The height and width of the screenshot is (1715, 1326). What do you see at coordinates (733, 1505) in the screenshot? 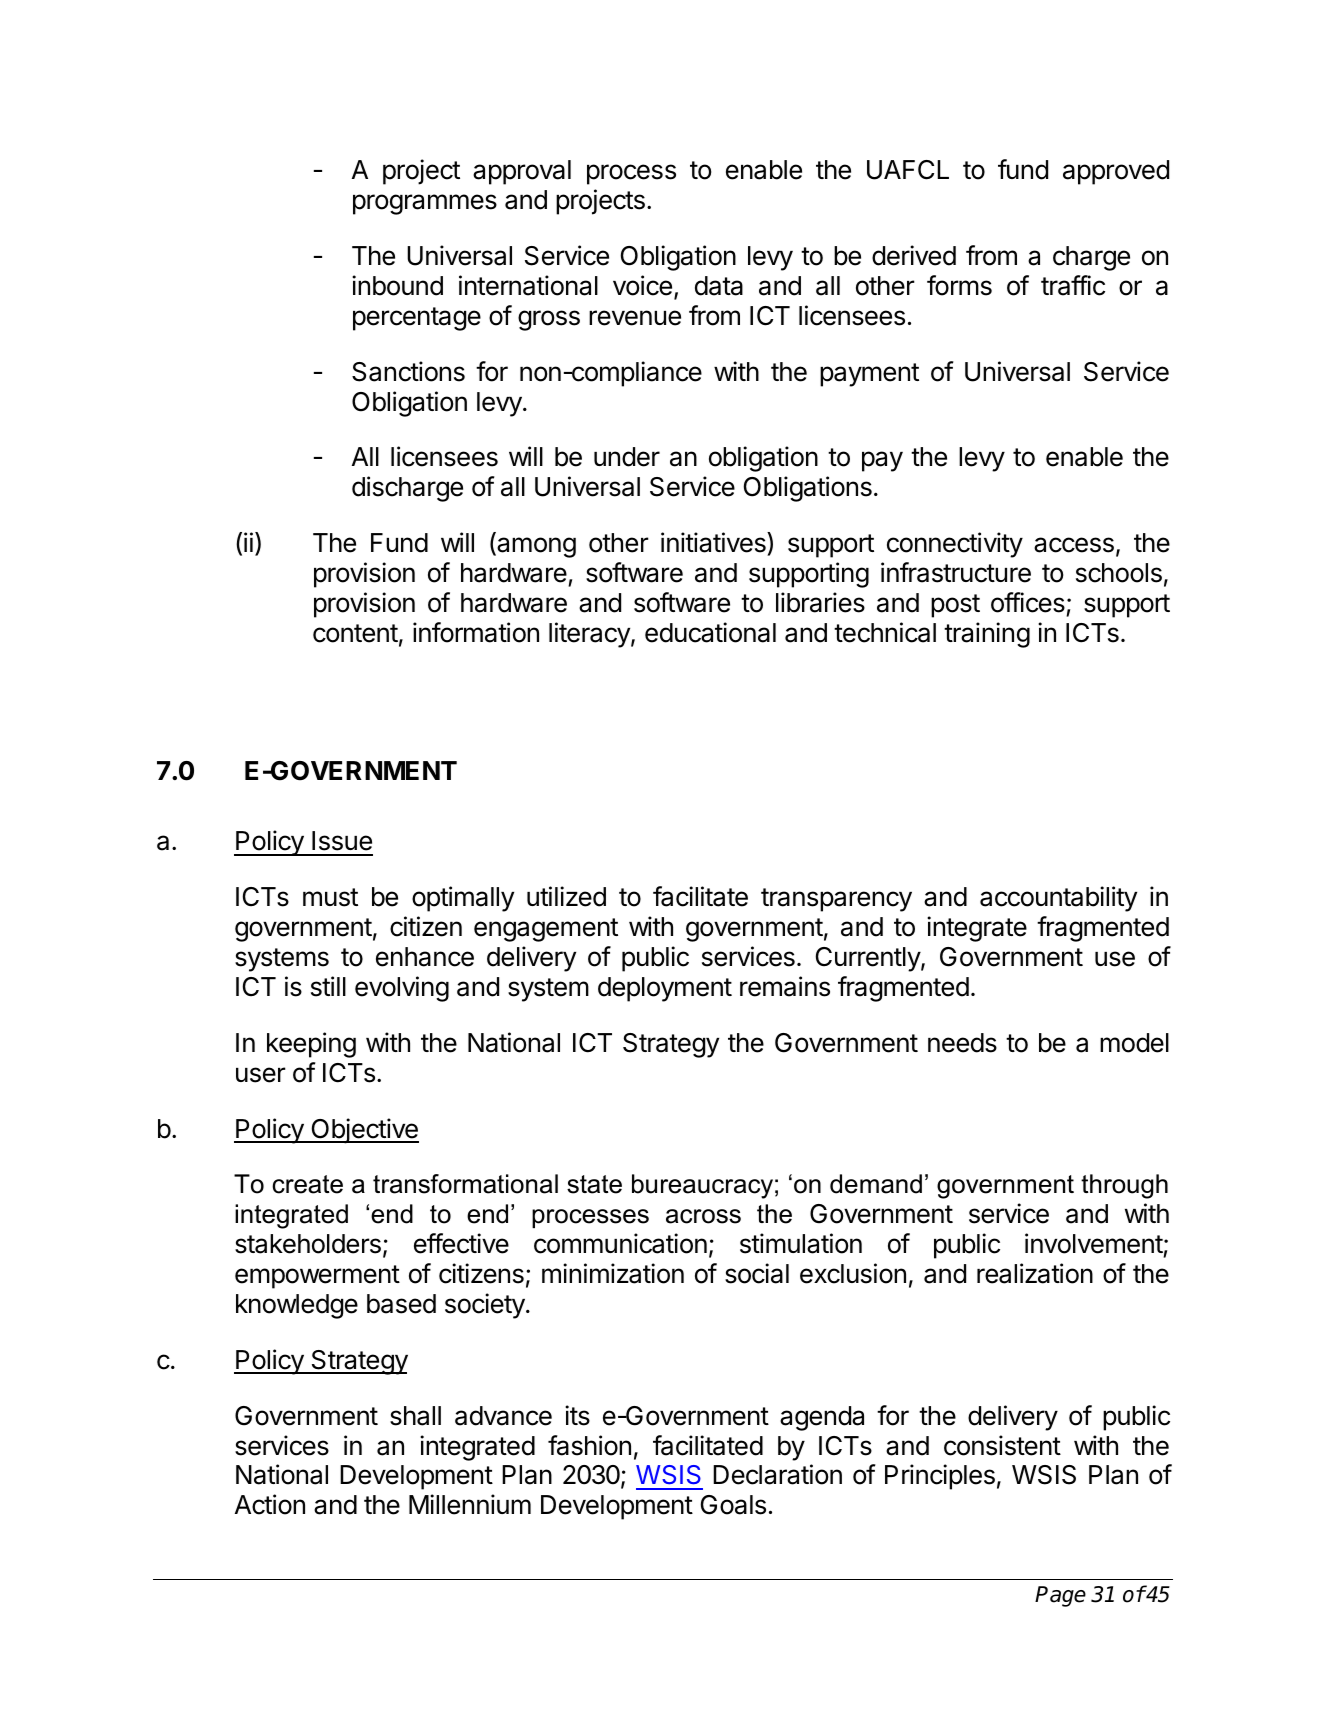
I see `Goals` at bounding box center [733, 1505].
